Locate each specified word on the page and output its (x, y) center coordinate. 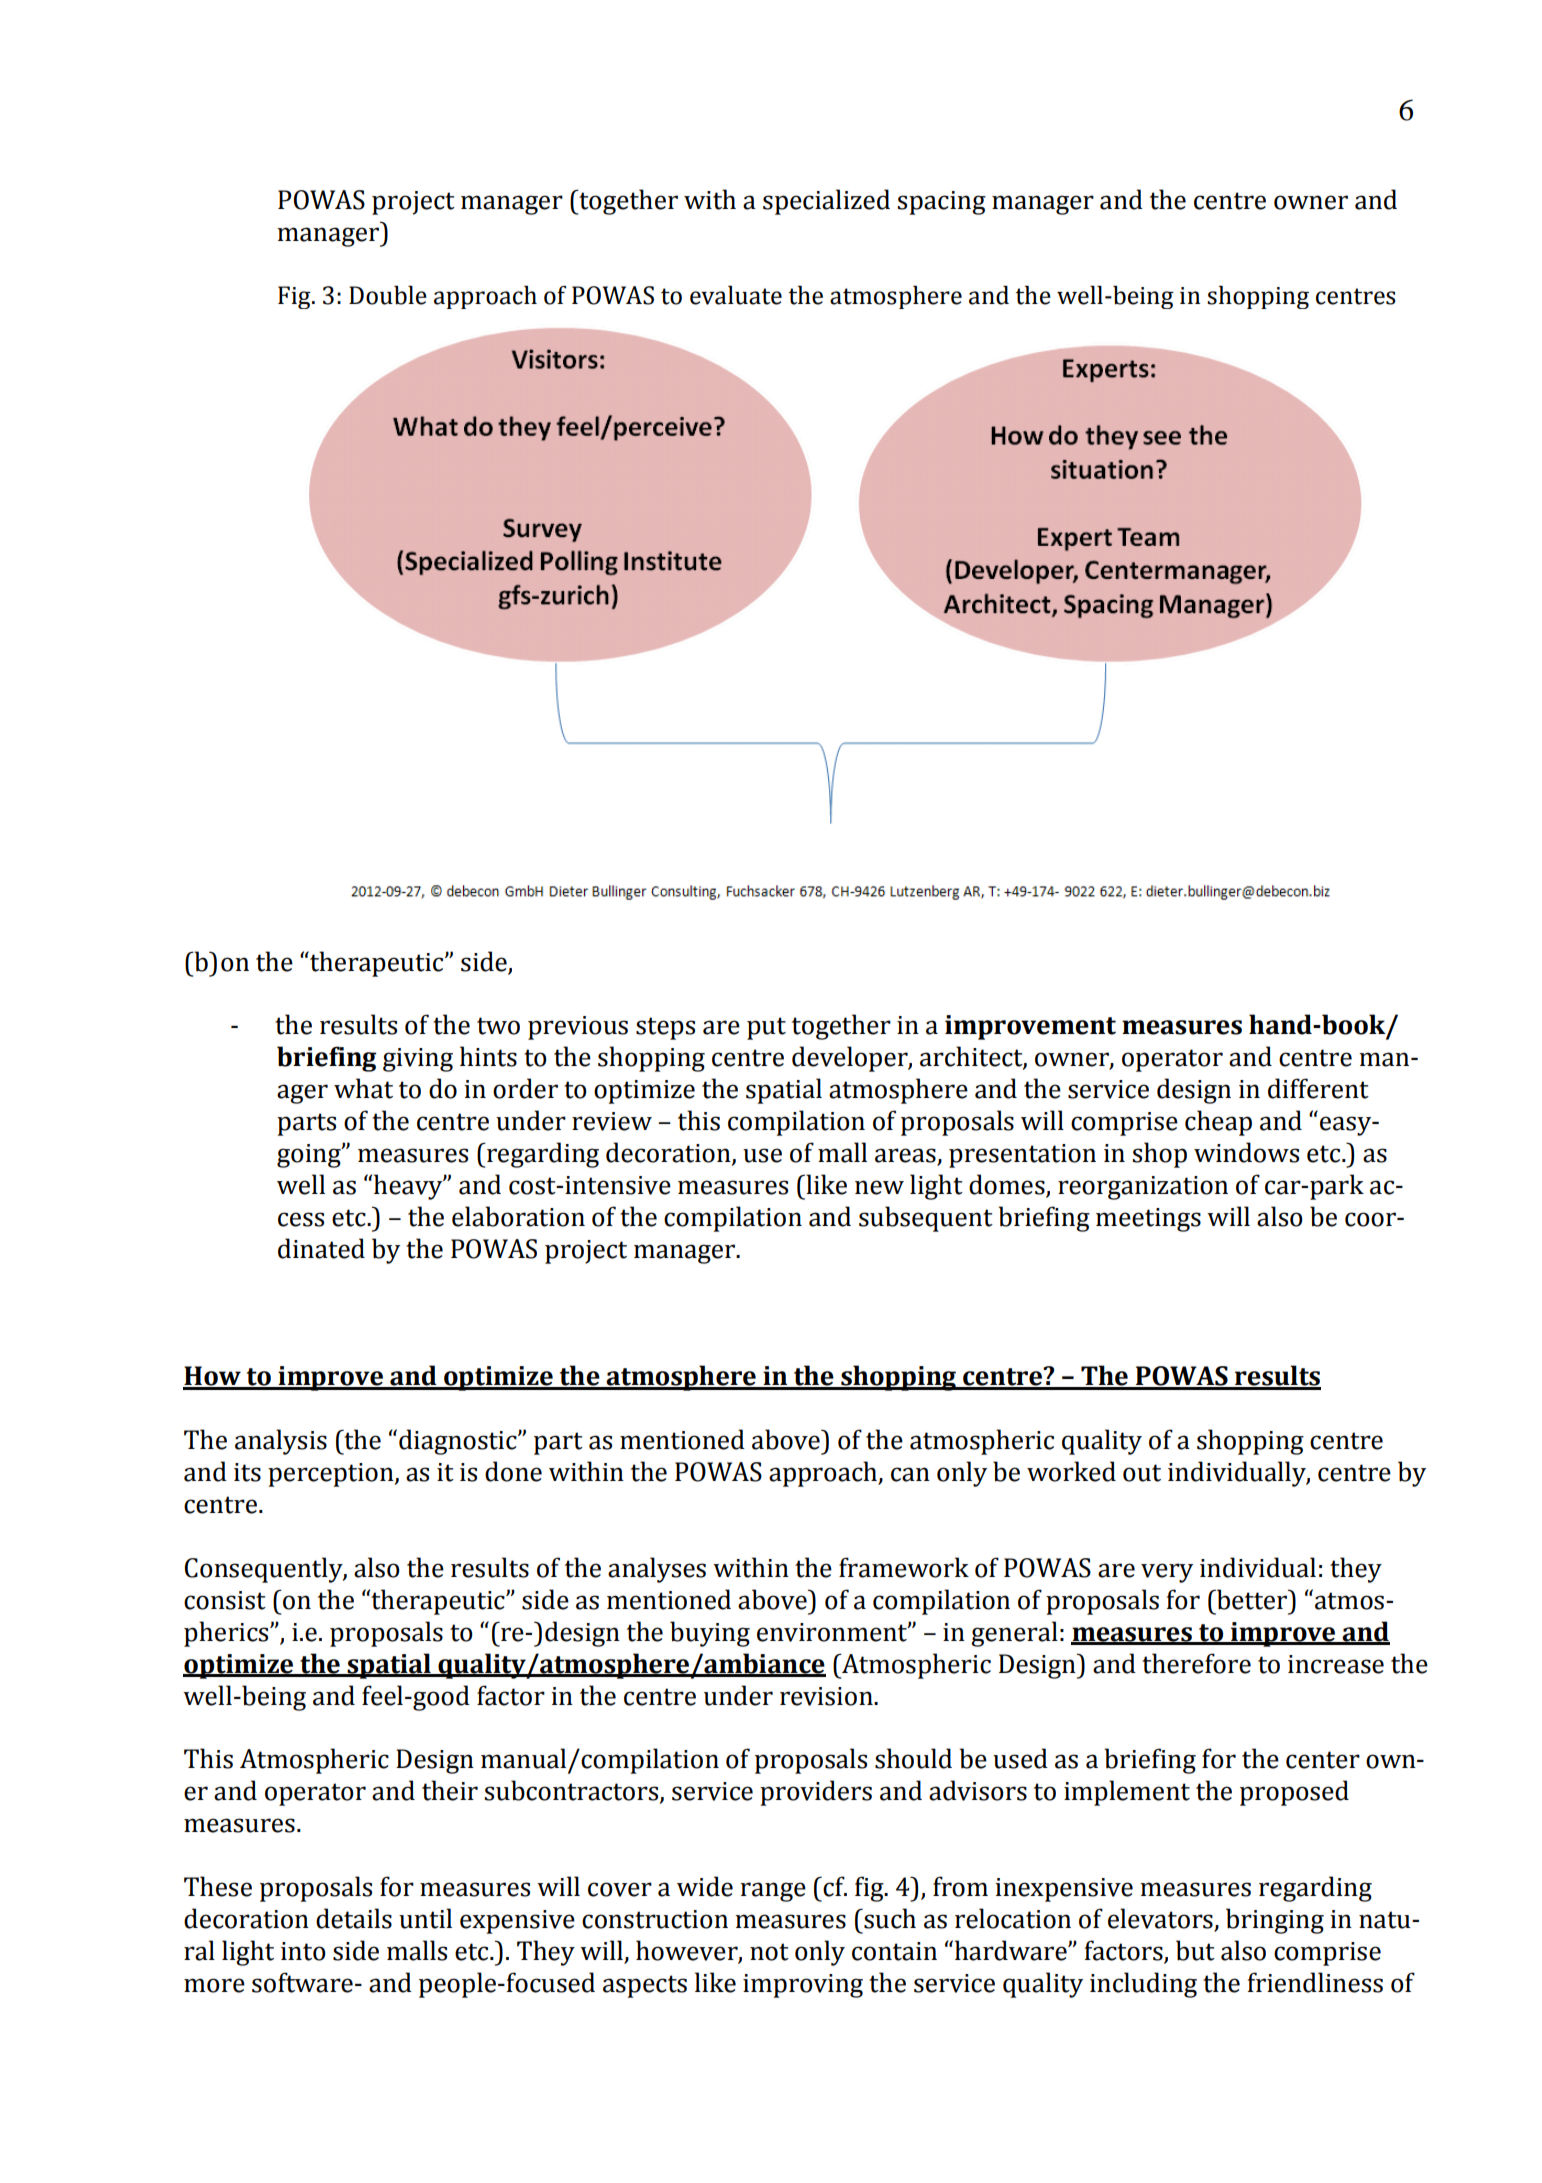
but (1195, 1950)
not (769, 1952)
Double (388, 295)
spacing (941, 203)
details (354, 1918)
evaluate (736, 295)
